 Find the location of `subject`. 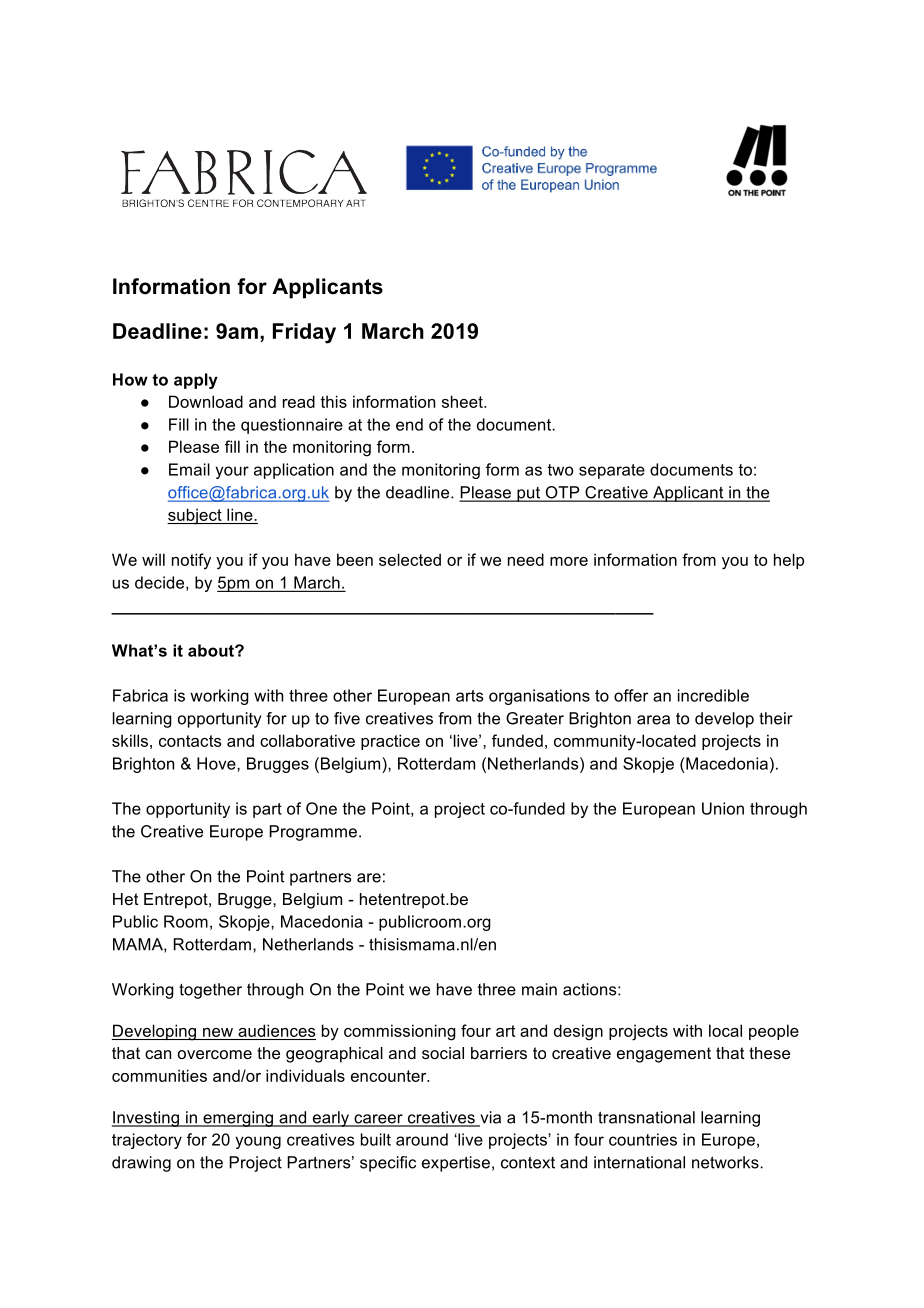

subject is located at coordinates (195, 516).
